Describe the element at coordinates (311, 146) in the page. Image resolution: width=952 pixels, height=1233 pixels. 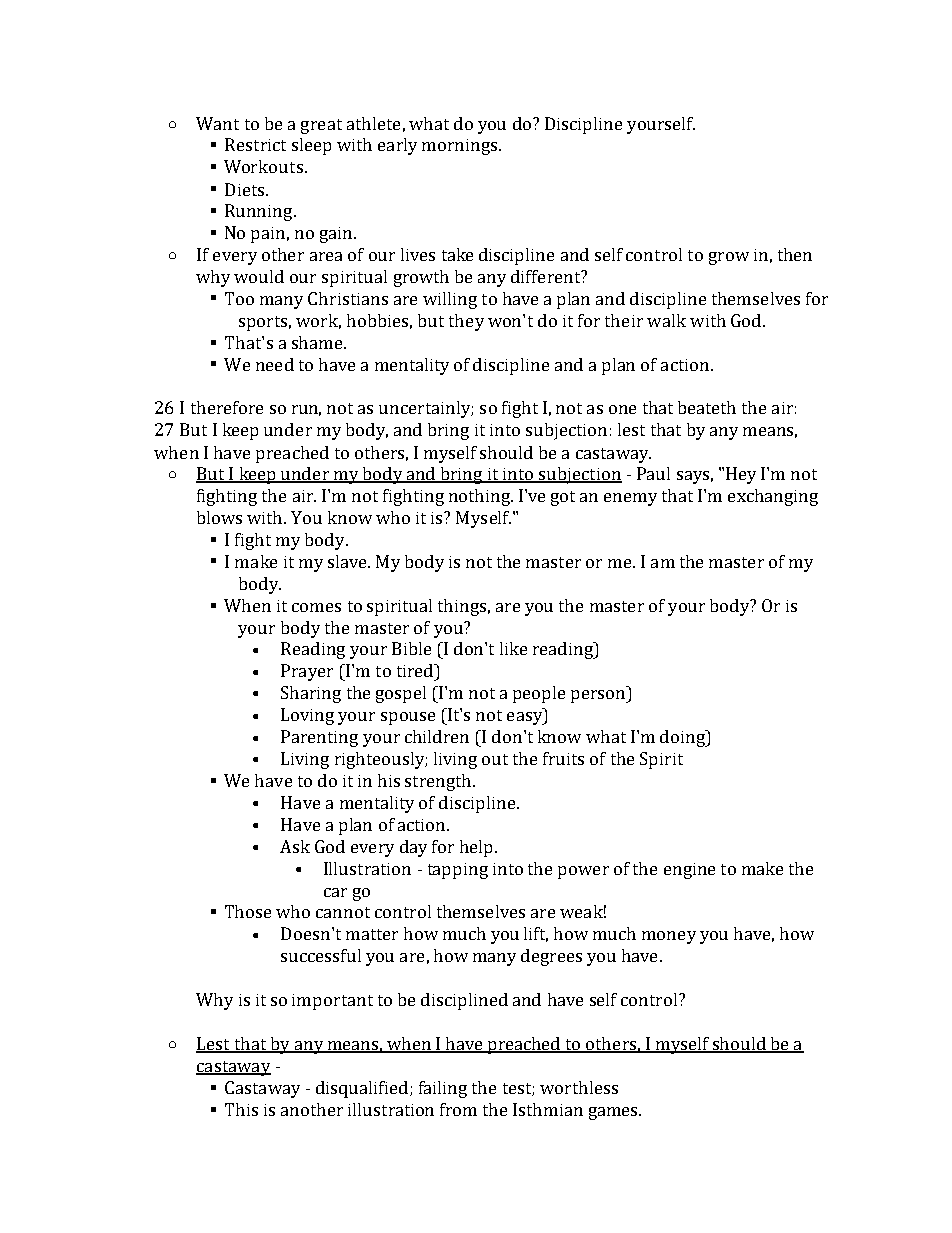
I see `sleep` at that location.
